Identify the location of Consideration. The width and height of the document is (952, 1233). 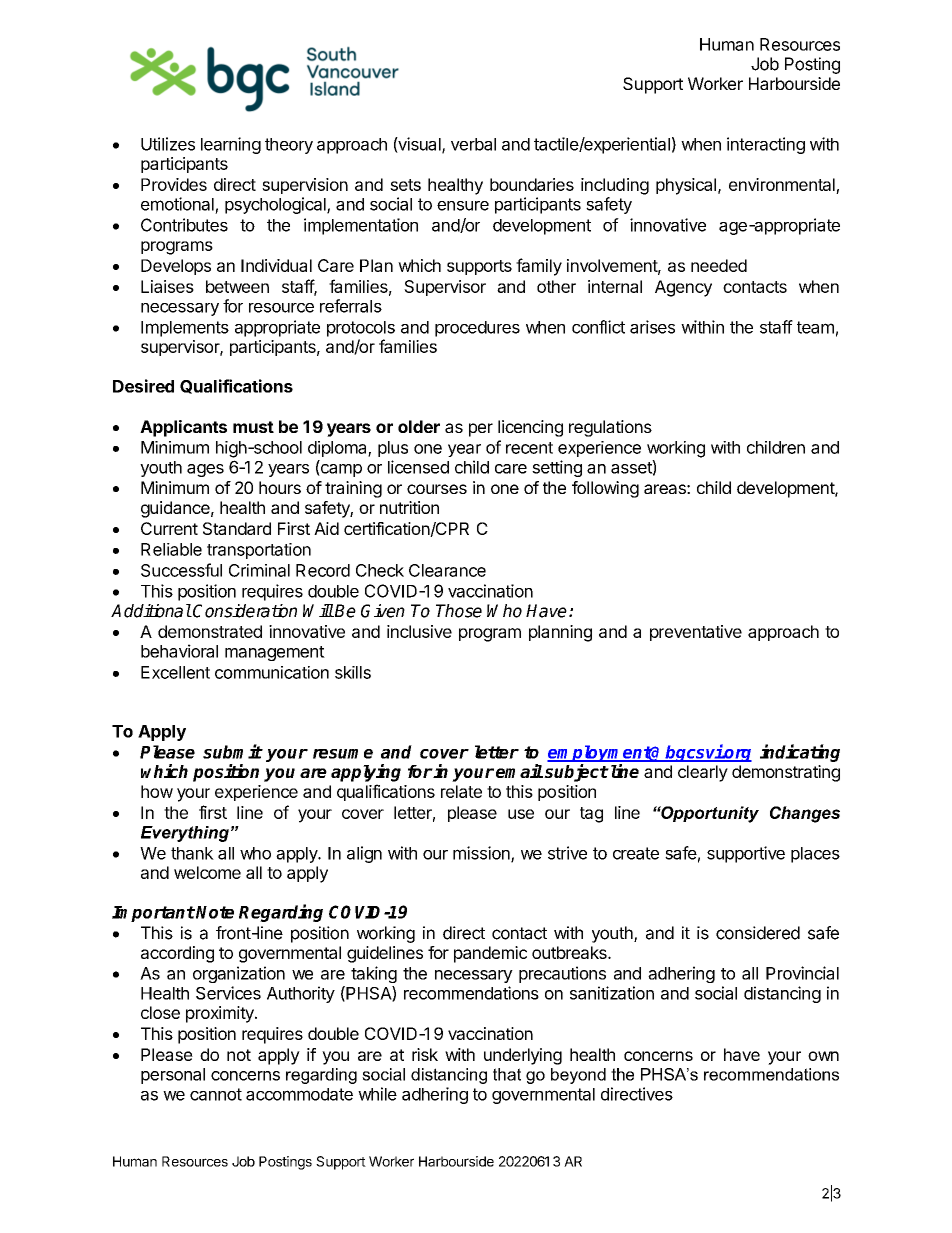
(244, 611).
